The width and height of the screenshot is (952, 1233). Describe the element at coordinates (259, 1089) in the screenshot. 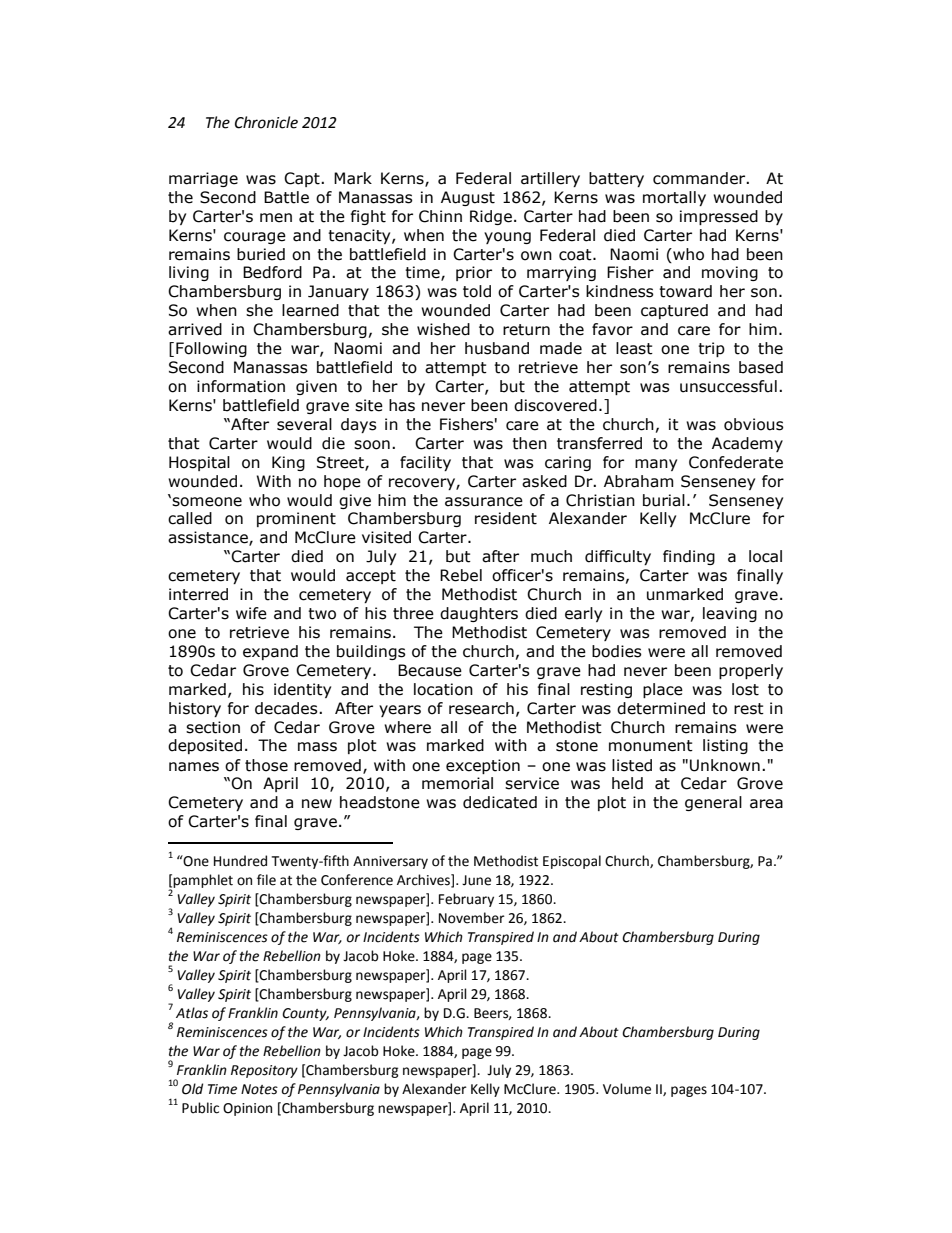

I see `Notes` at that location.
